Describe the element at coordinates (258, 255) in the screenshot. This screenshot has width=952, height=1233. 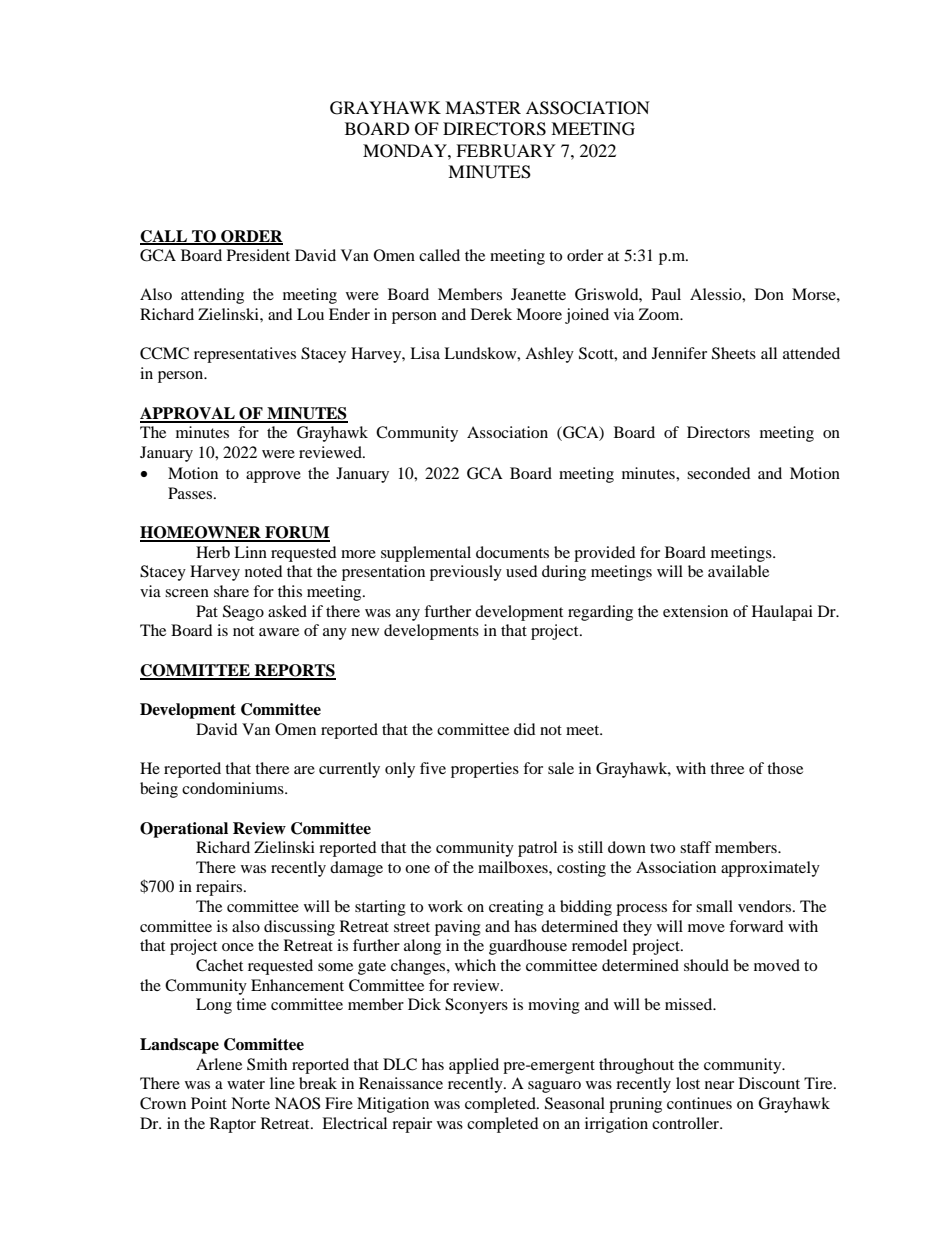
I see `President` at that location.
